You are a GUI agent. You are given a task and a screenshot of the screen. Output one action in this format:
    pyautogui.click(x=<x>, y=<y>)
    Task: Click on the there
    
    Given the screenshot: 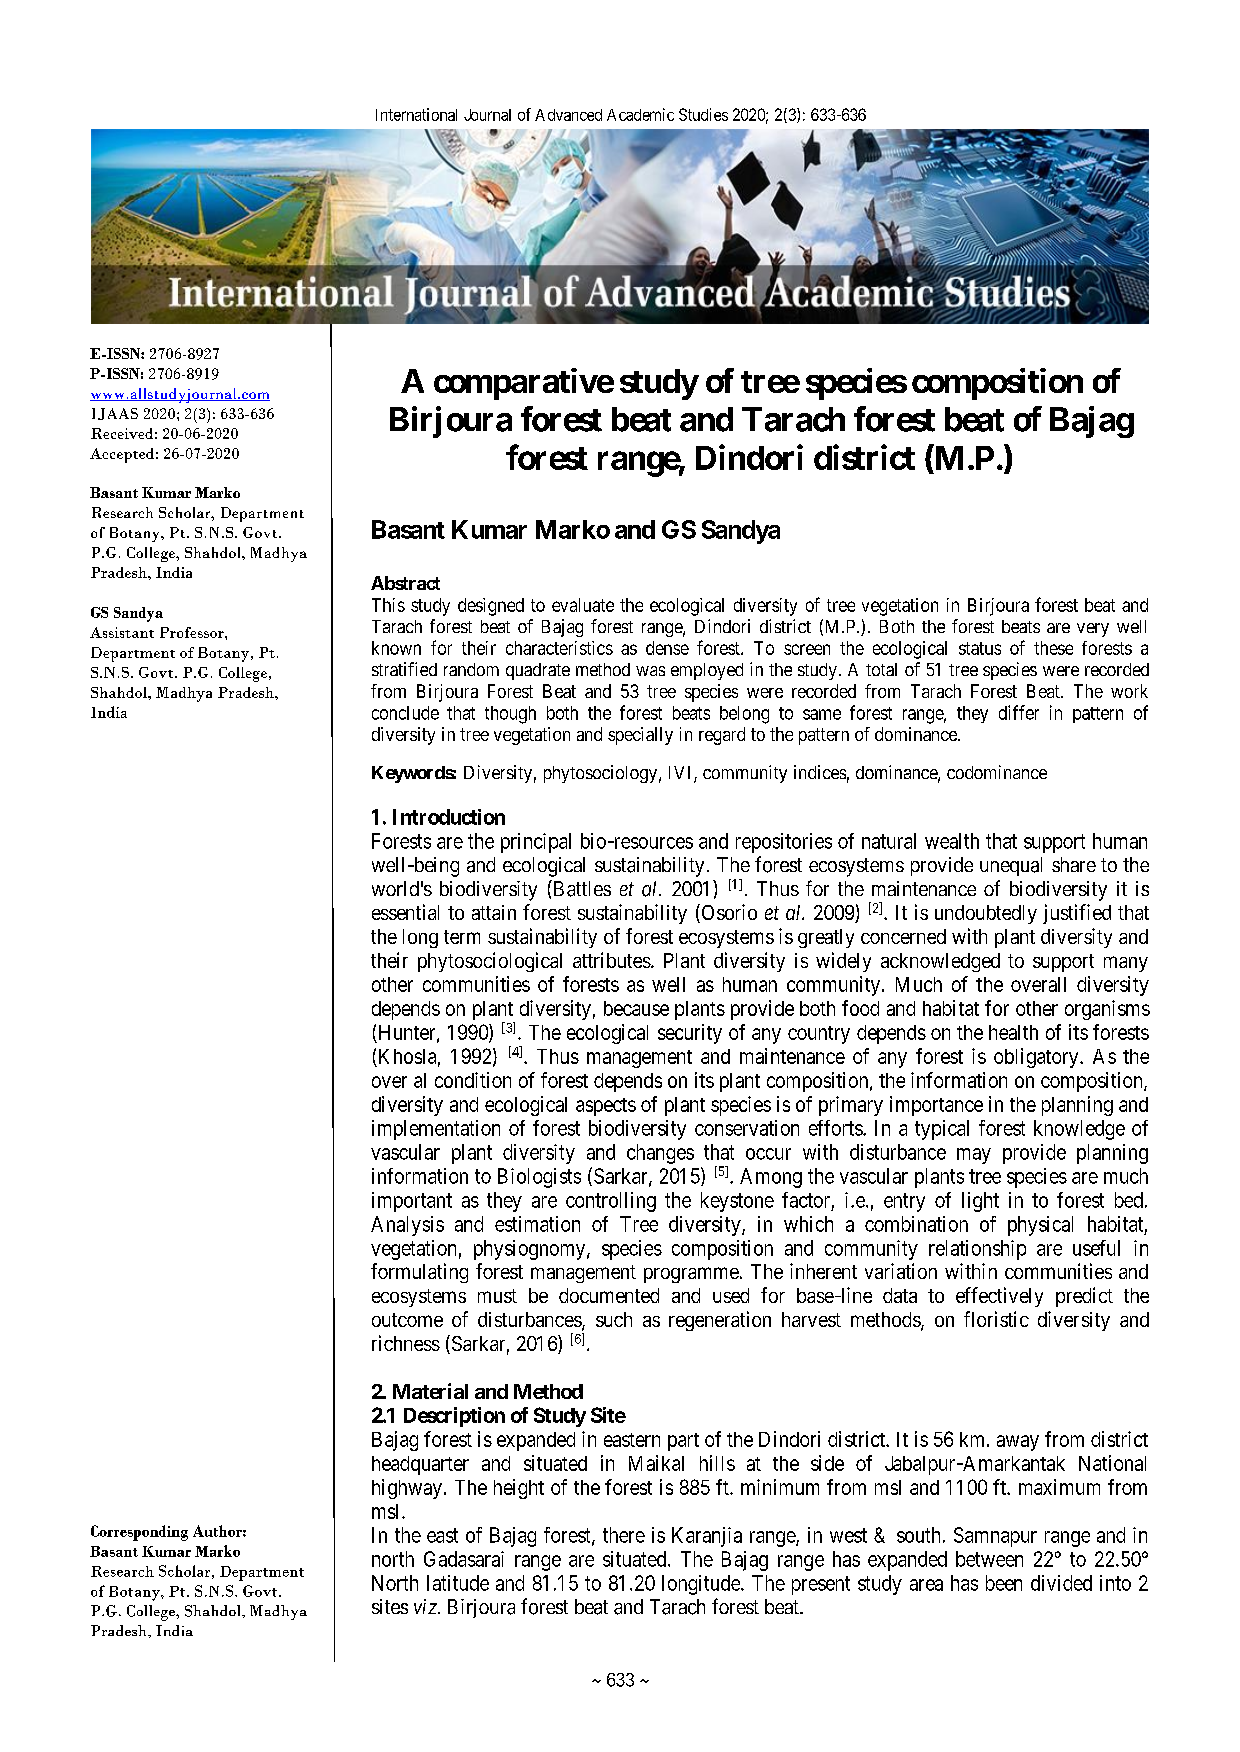 What is the action you would take?
    pyautogui.click(x=624, y=1535)
